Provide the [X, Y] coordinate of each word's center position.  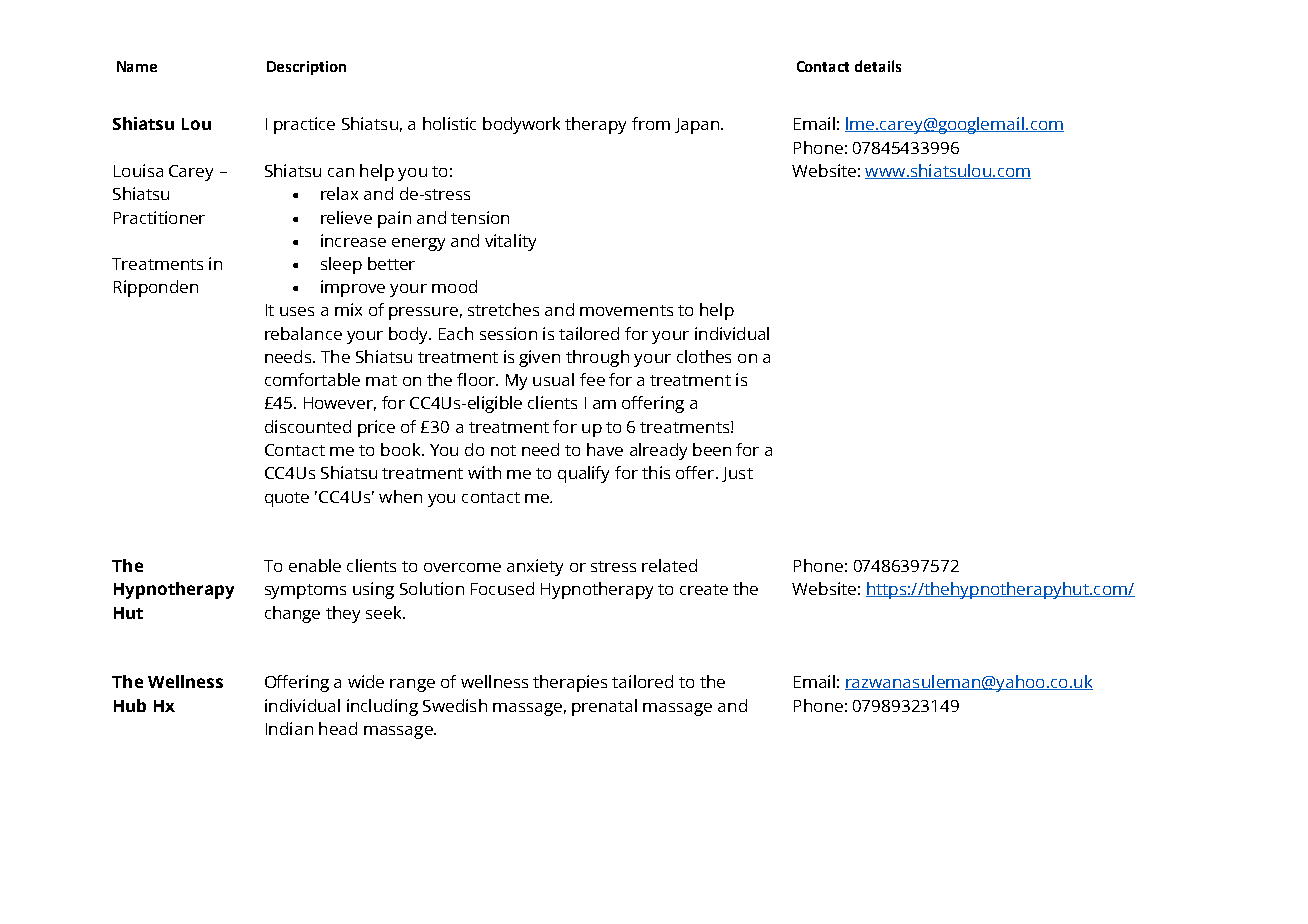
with [484, 472]
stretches [503, 309]
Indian [289, 728]
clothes [704, 356]
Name [137, 66]
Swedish [455, 705]
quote [287, 499]
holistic [449, 123]
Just [737, 474]
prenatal [604, 707]
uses [297, 311]
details [878, 66]
